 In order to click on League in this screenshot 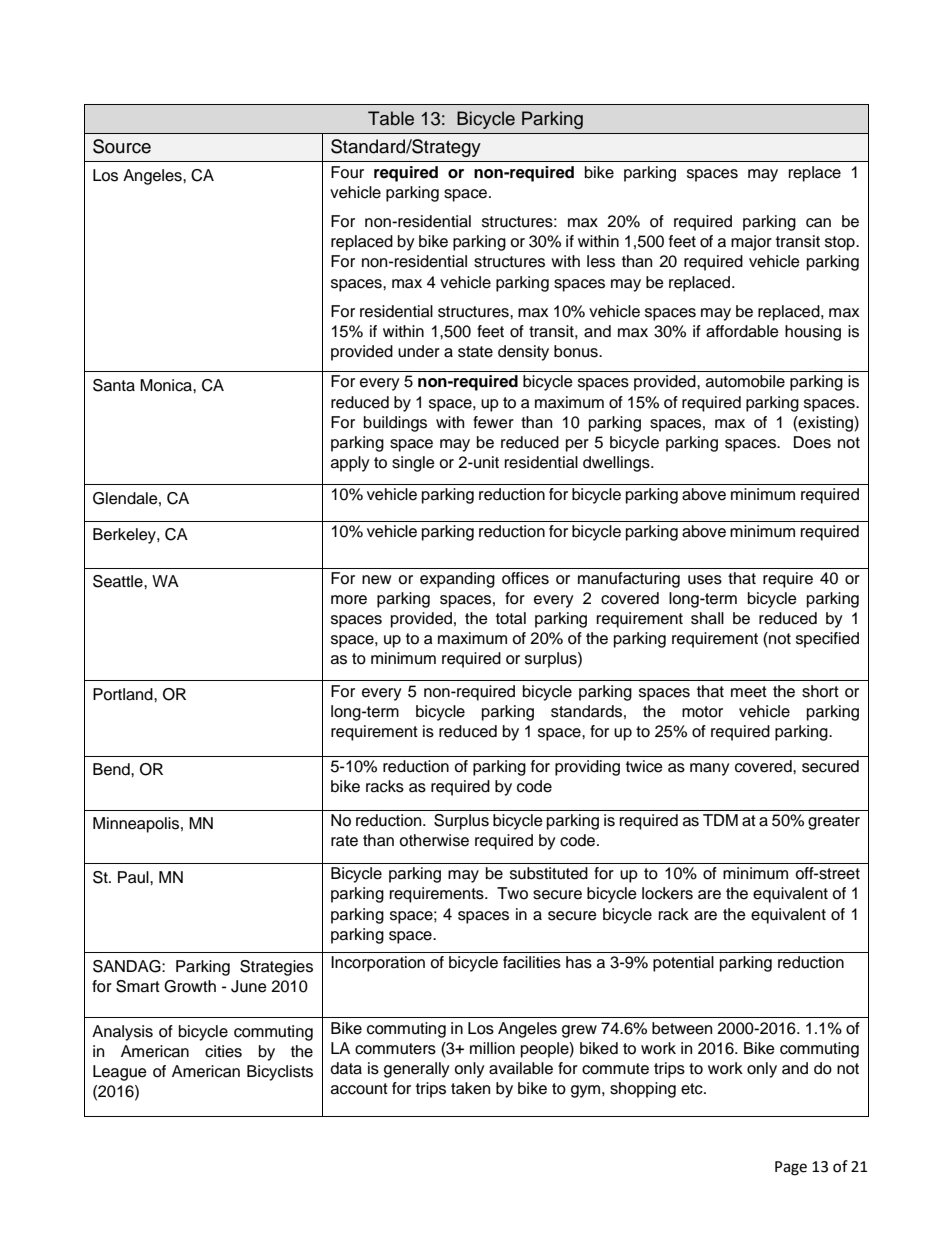, I will do `click(120, 1073)`.
